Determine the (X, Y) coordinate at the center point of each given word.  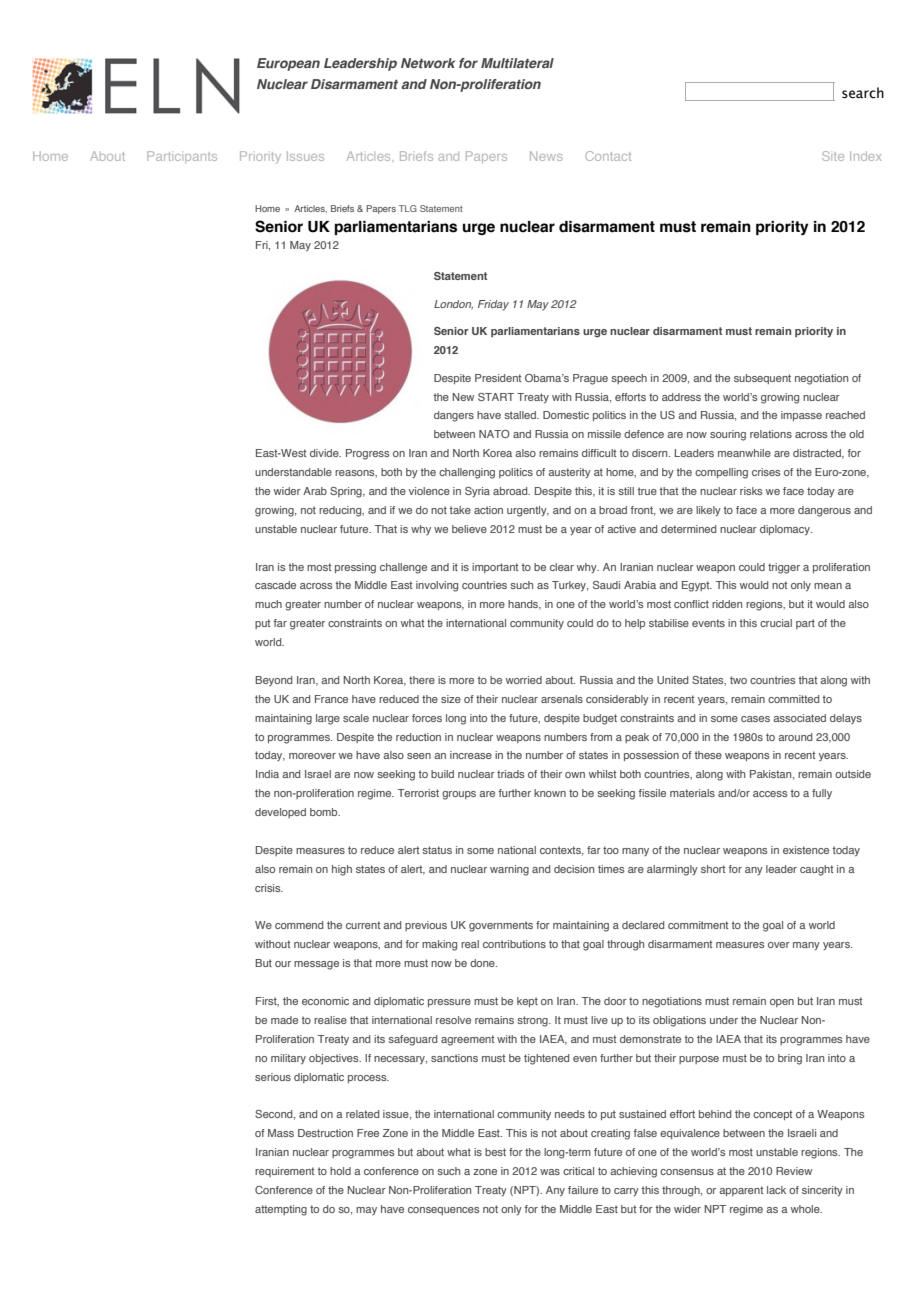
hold (340, 1171)
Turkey (570, 586)
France (331, 699)
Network (428, 63)
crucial (776, 623)
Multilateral (517, 63)
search (863, 93)
